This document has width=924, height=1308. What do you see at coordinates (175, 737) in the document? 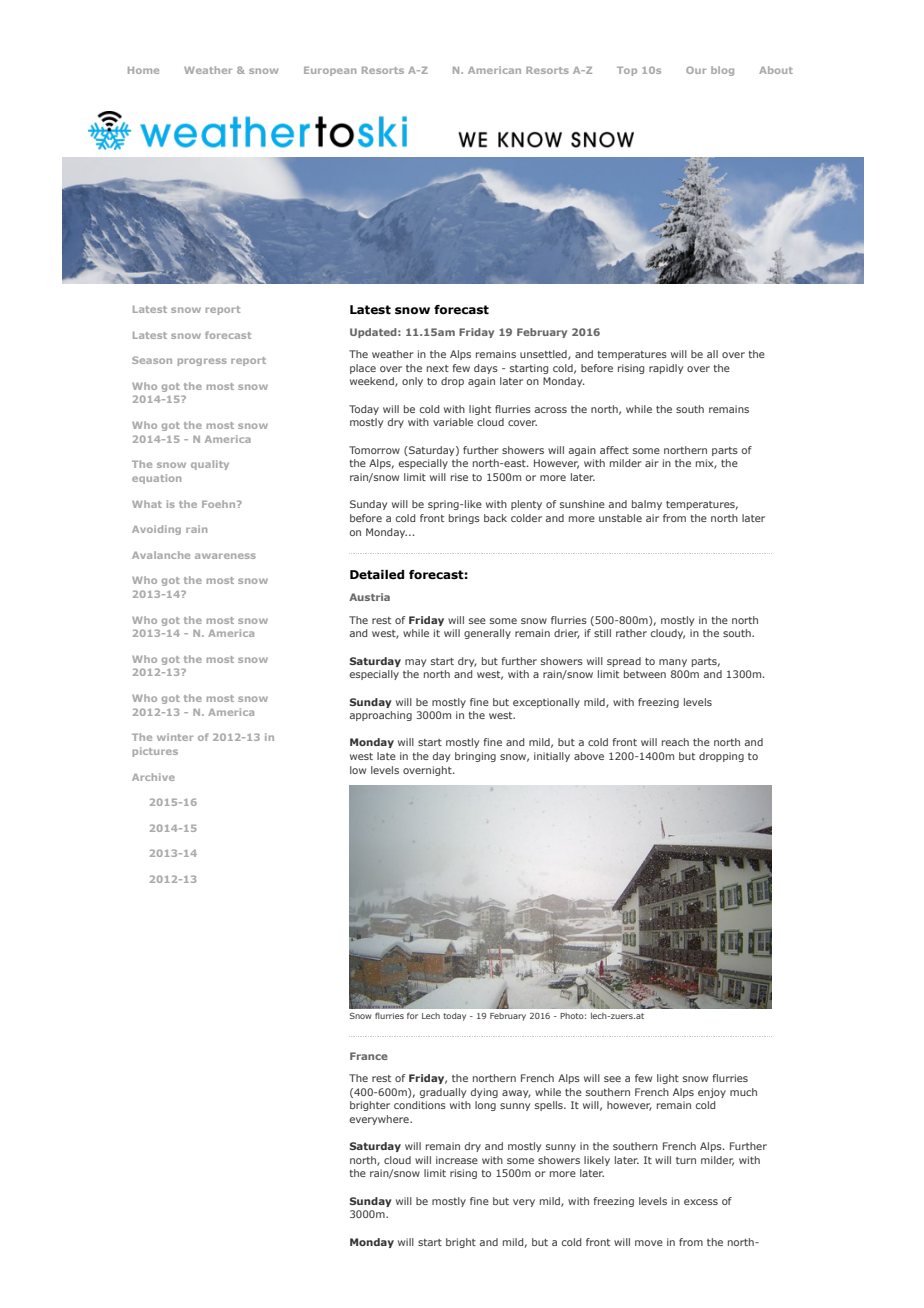
I see `winter` at bounding box center [175, 737].
